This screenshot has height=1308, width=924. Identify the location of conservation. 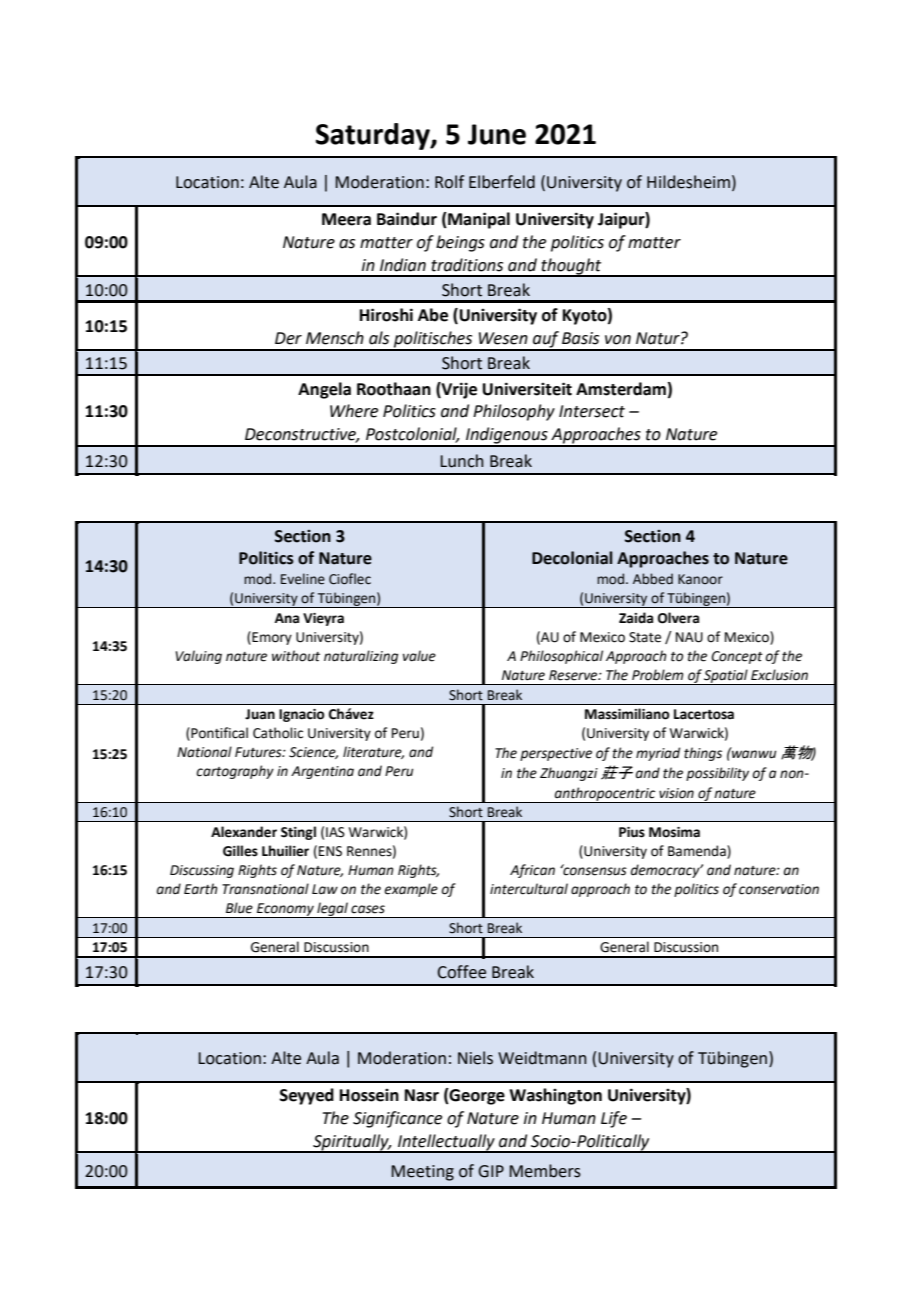
(779, 889).
